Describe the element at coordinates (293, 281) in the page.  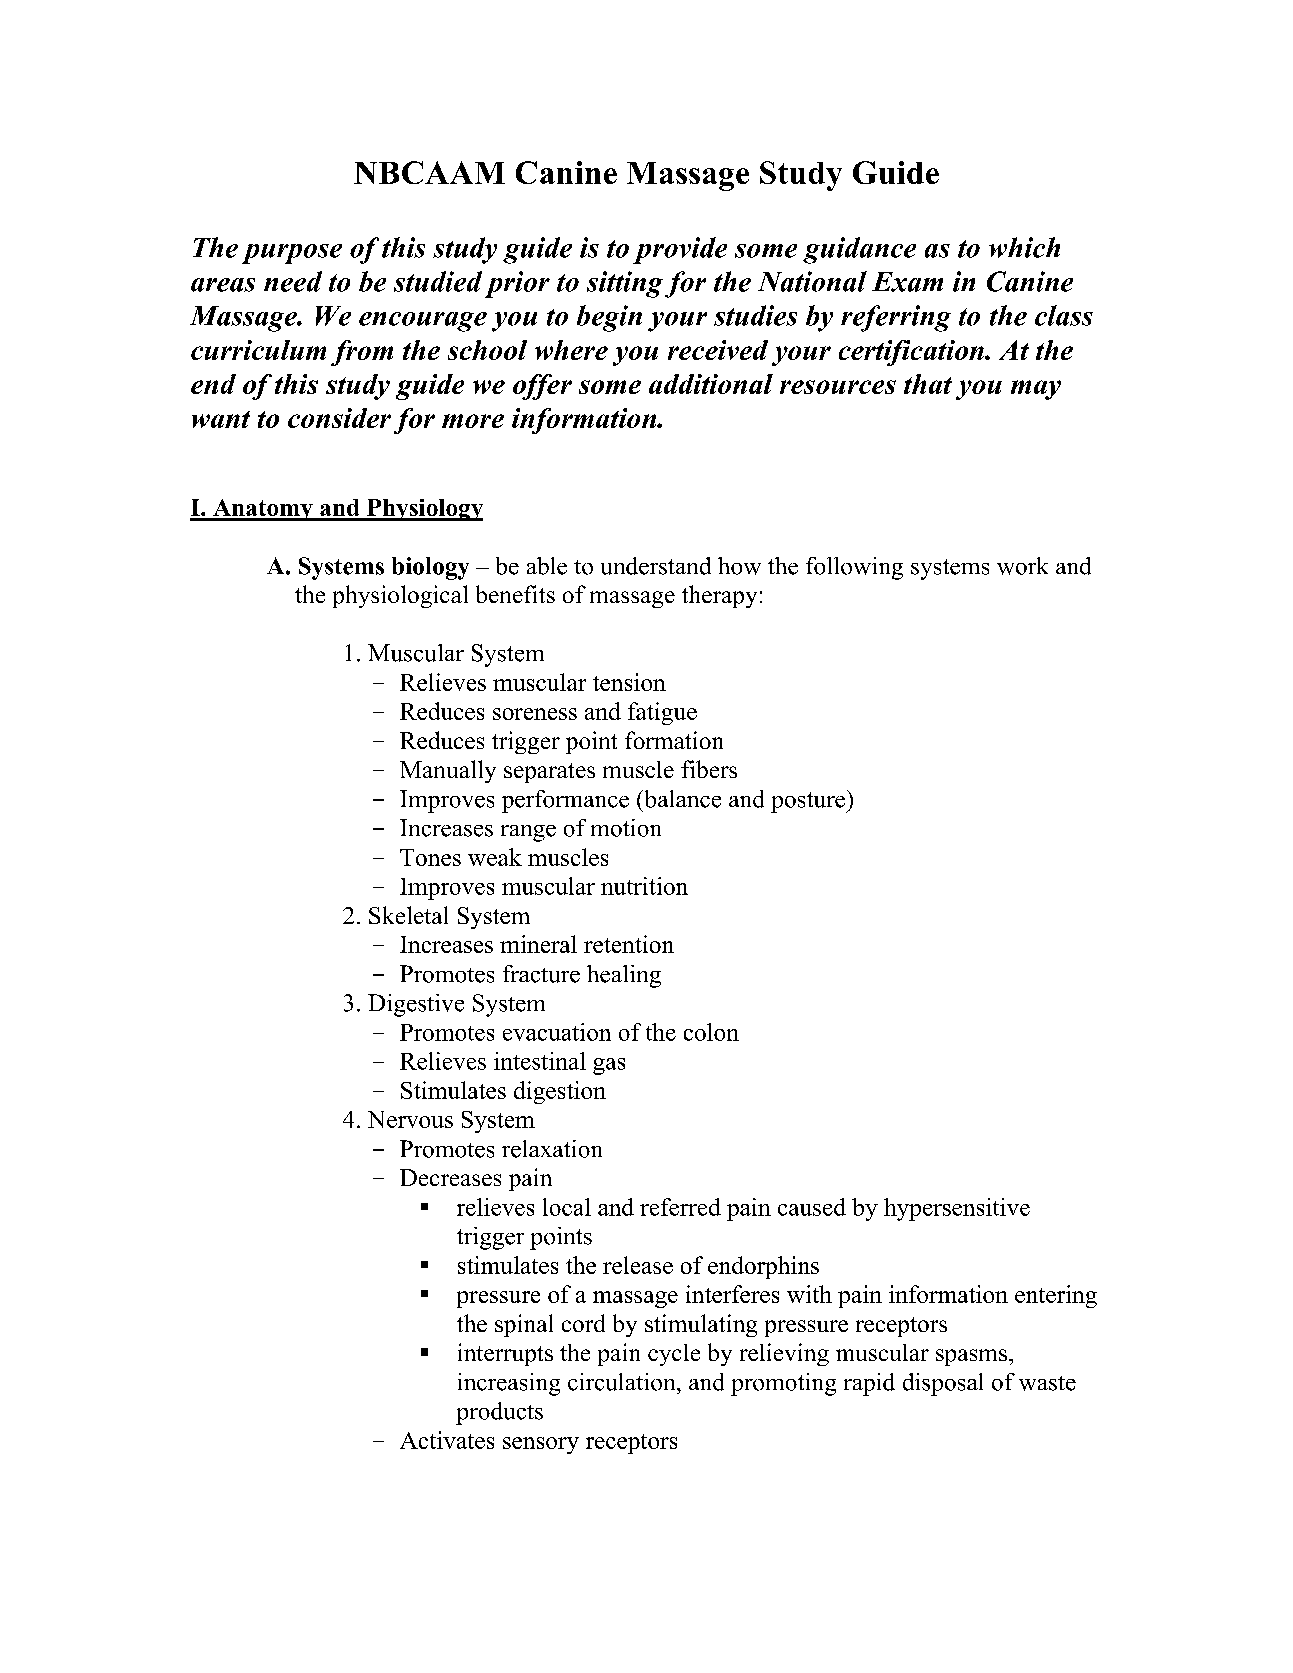
I see `need` at that location.
